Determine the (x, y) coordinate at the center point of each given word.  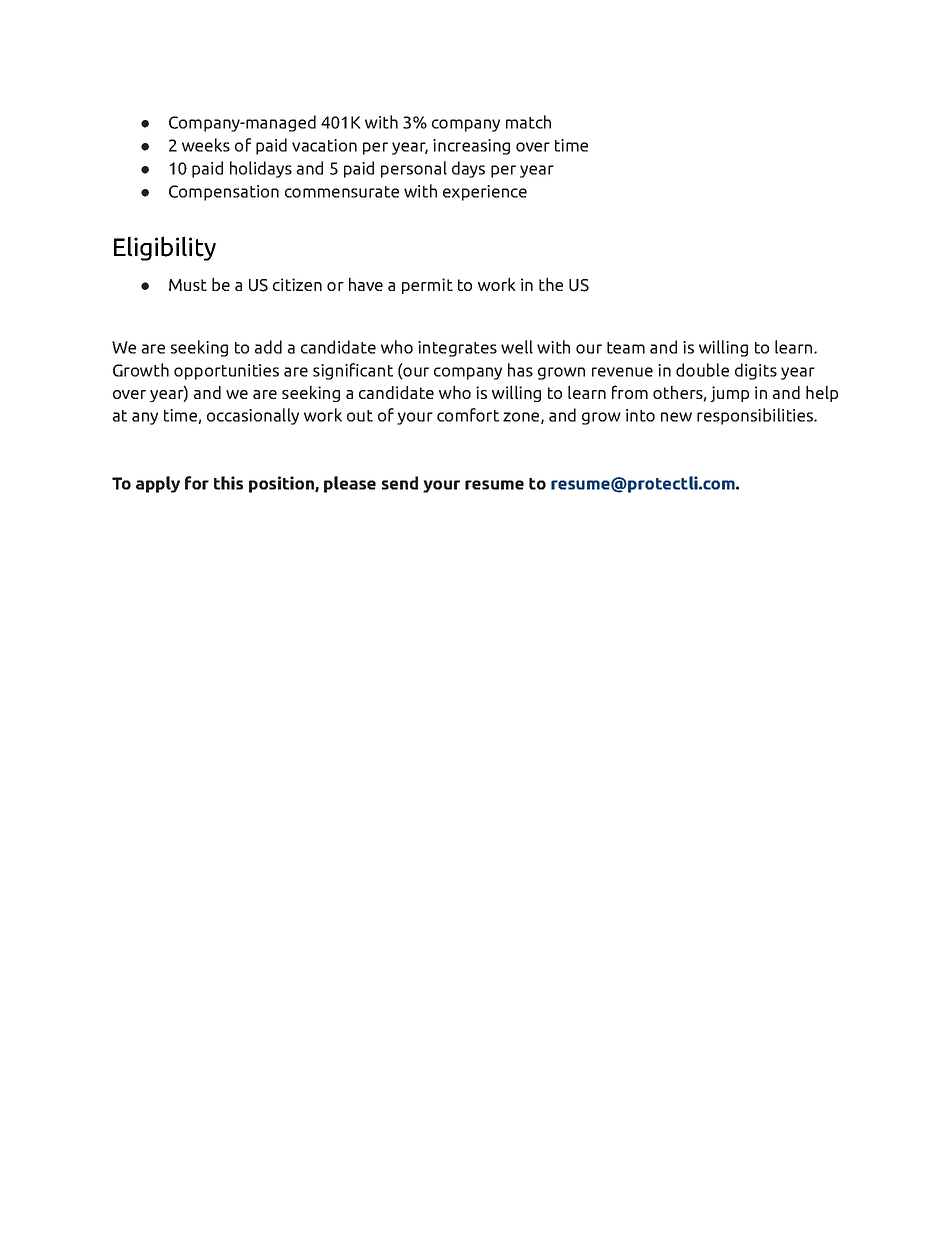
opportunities (226, 372)
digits (756, 371)
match (528, 122)
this (228, 483)
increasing (471, 147)
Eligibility (165, 248)
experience (485, 193)
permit (427, 286)
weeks (206, 145)
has (520, 370)
